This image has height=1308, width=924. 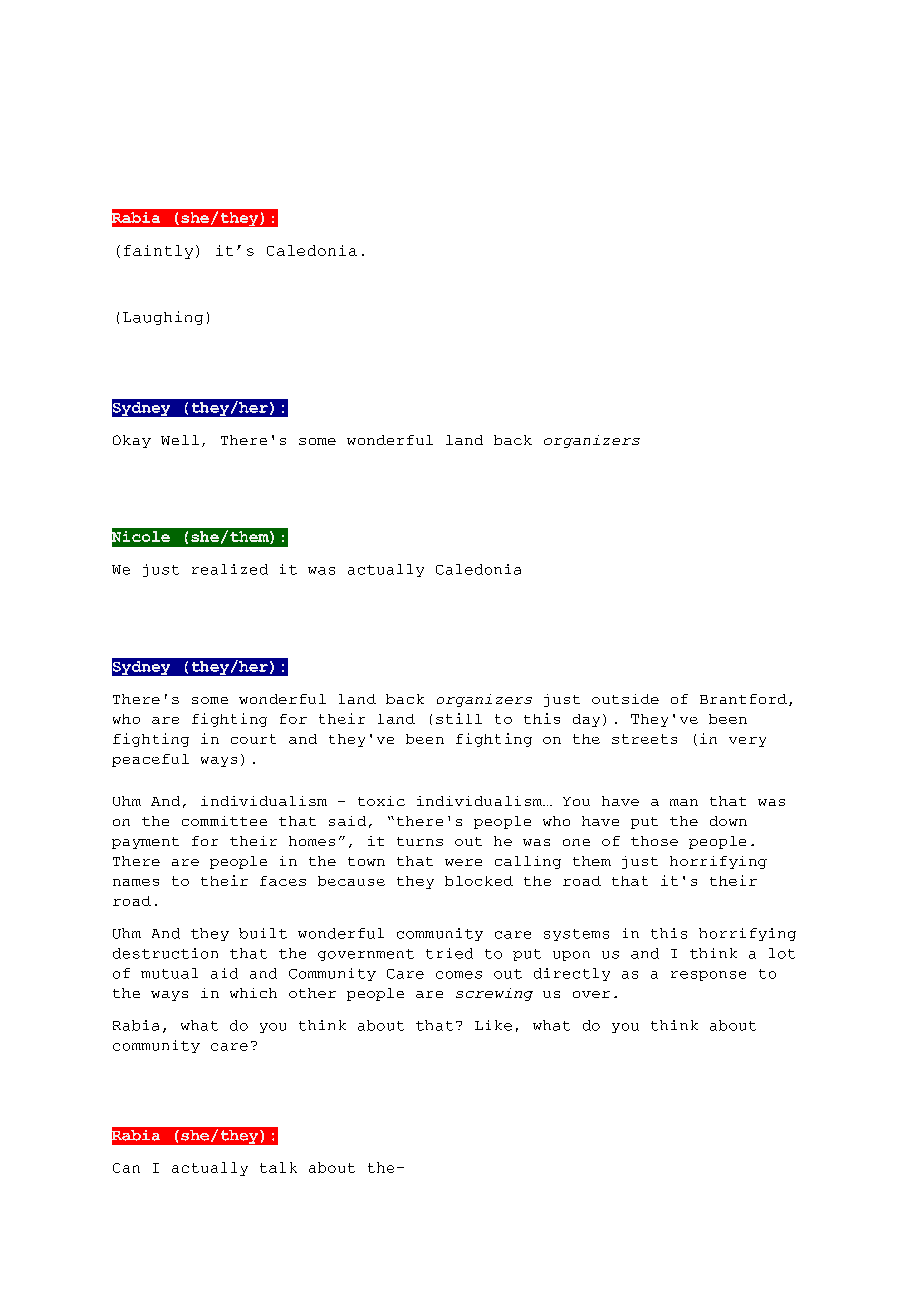 I want to click on court, so click(x=253, y=739).
